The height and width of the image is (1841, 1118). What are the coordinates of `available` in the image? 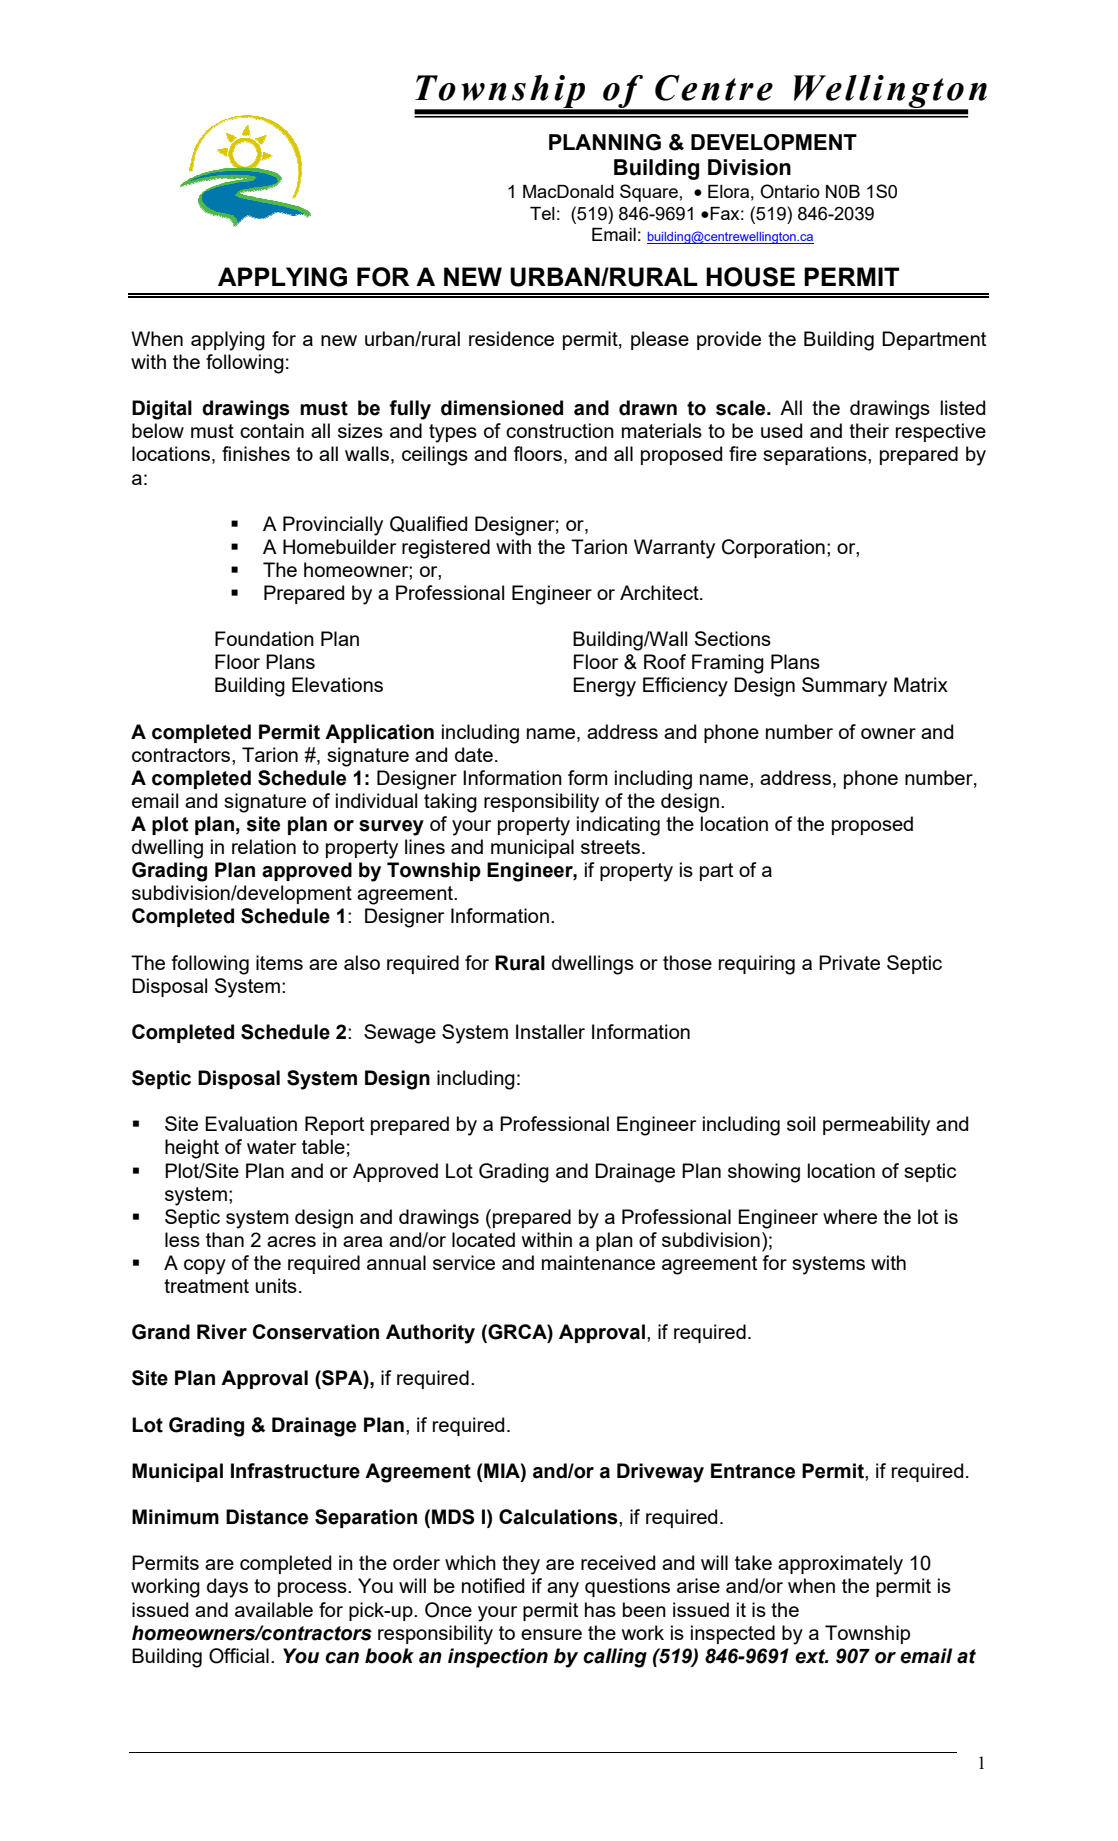 It's located at (274, 1609).
